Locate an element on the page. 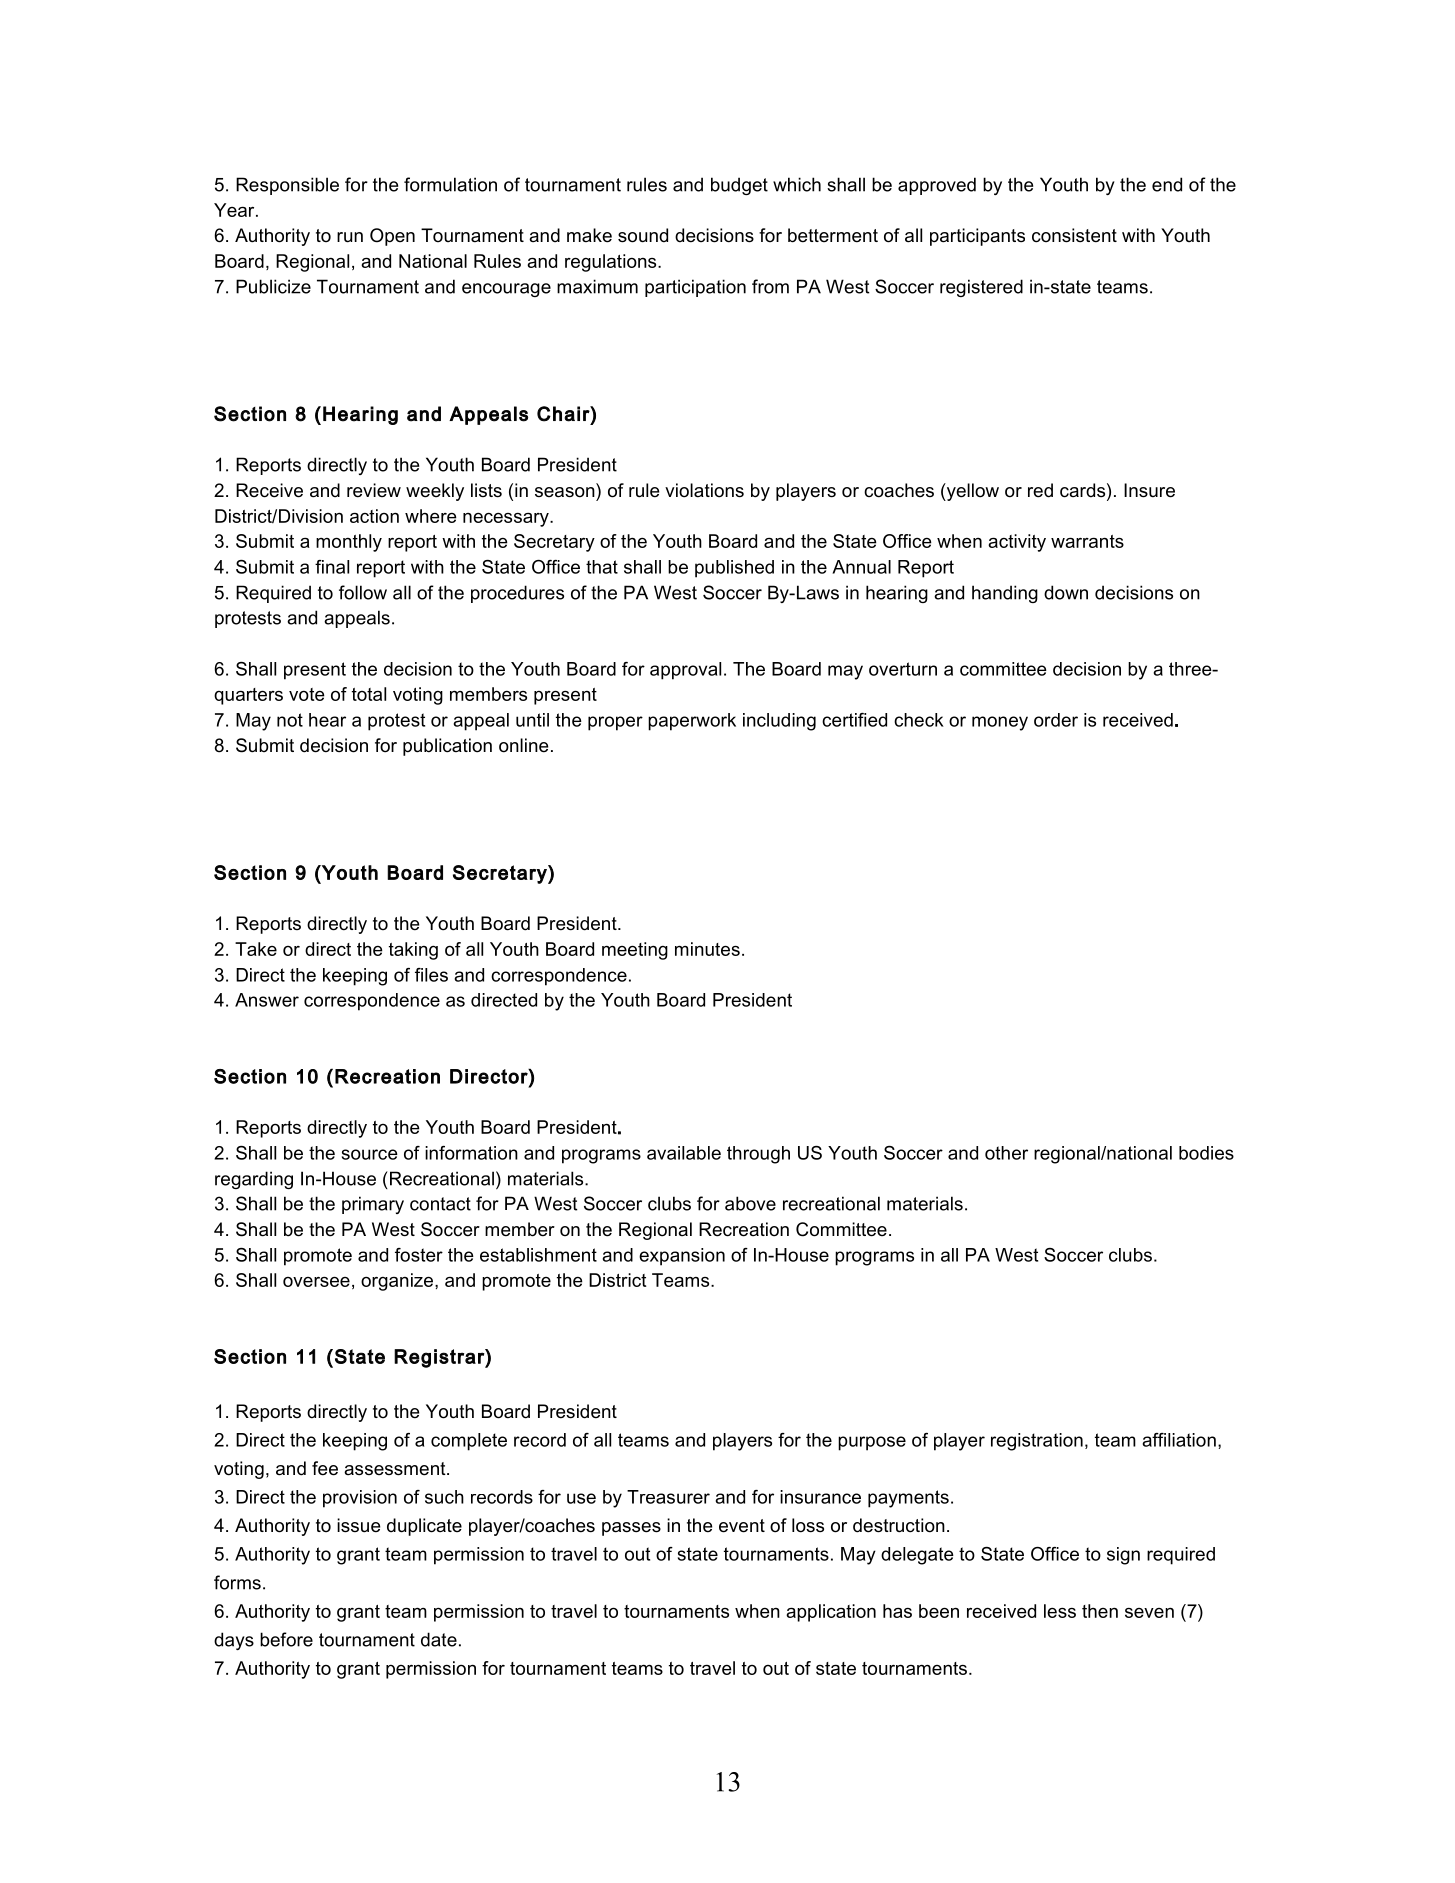  other is located at coordinates (1006, 1153).
